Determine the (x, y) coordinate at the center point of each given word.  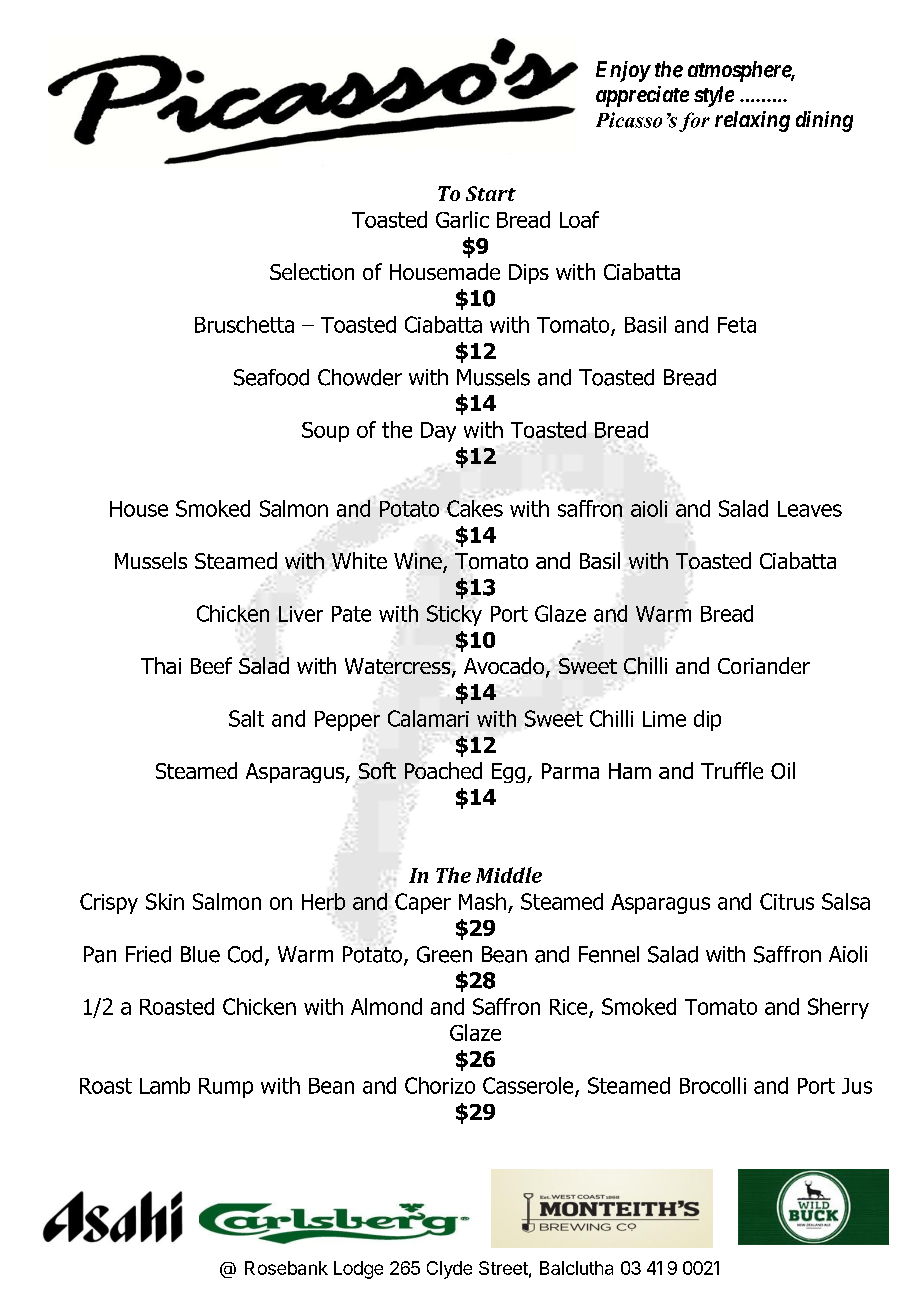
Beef (211, 665)
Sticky (454, 615)
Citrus (787, 901)
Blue (200, 954)
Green (444, 954)
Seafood (271, 377)
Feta (737, 325)
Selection (312, 271)
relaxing (752, 121)
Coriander (764, 665)
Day (438, 432)
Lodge (358, 1270)
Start (491, 193)
